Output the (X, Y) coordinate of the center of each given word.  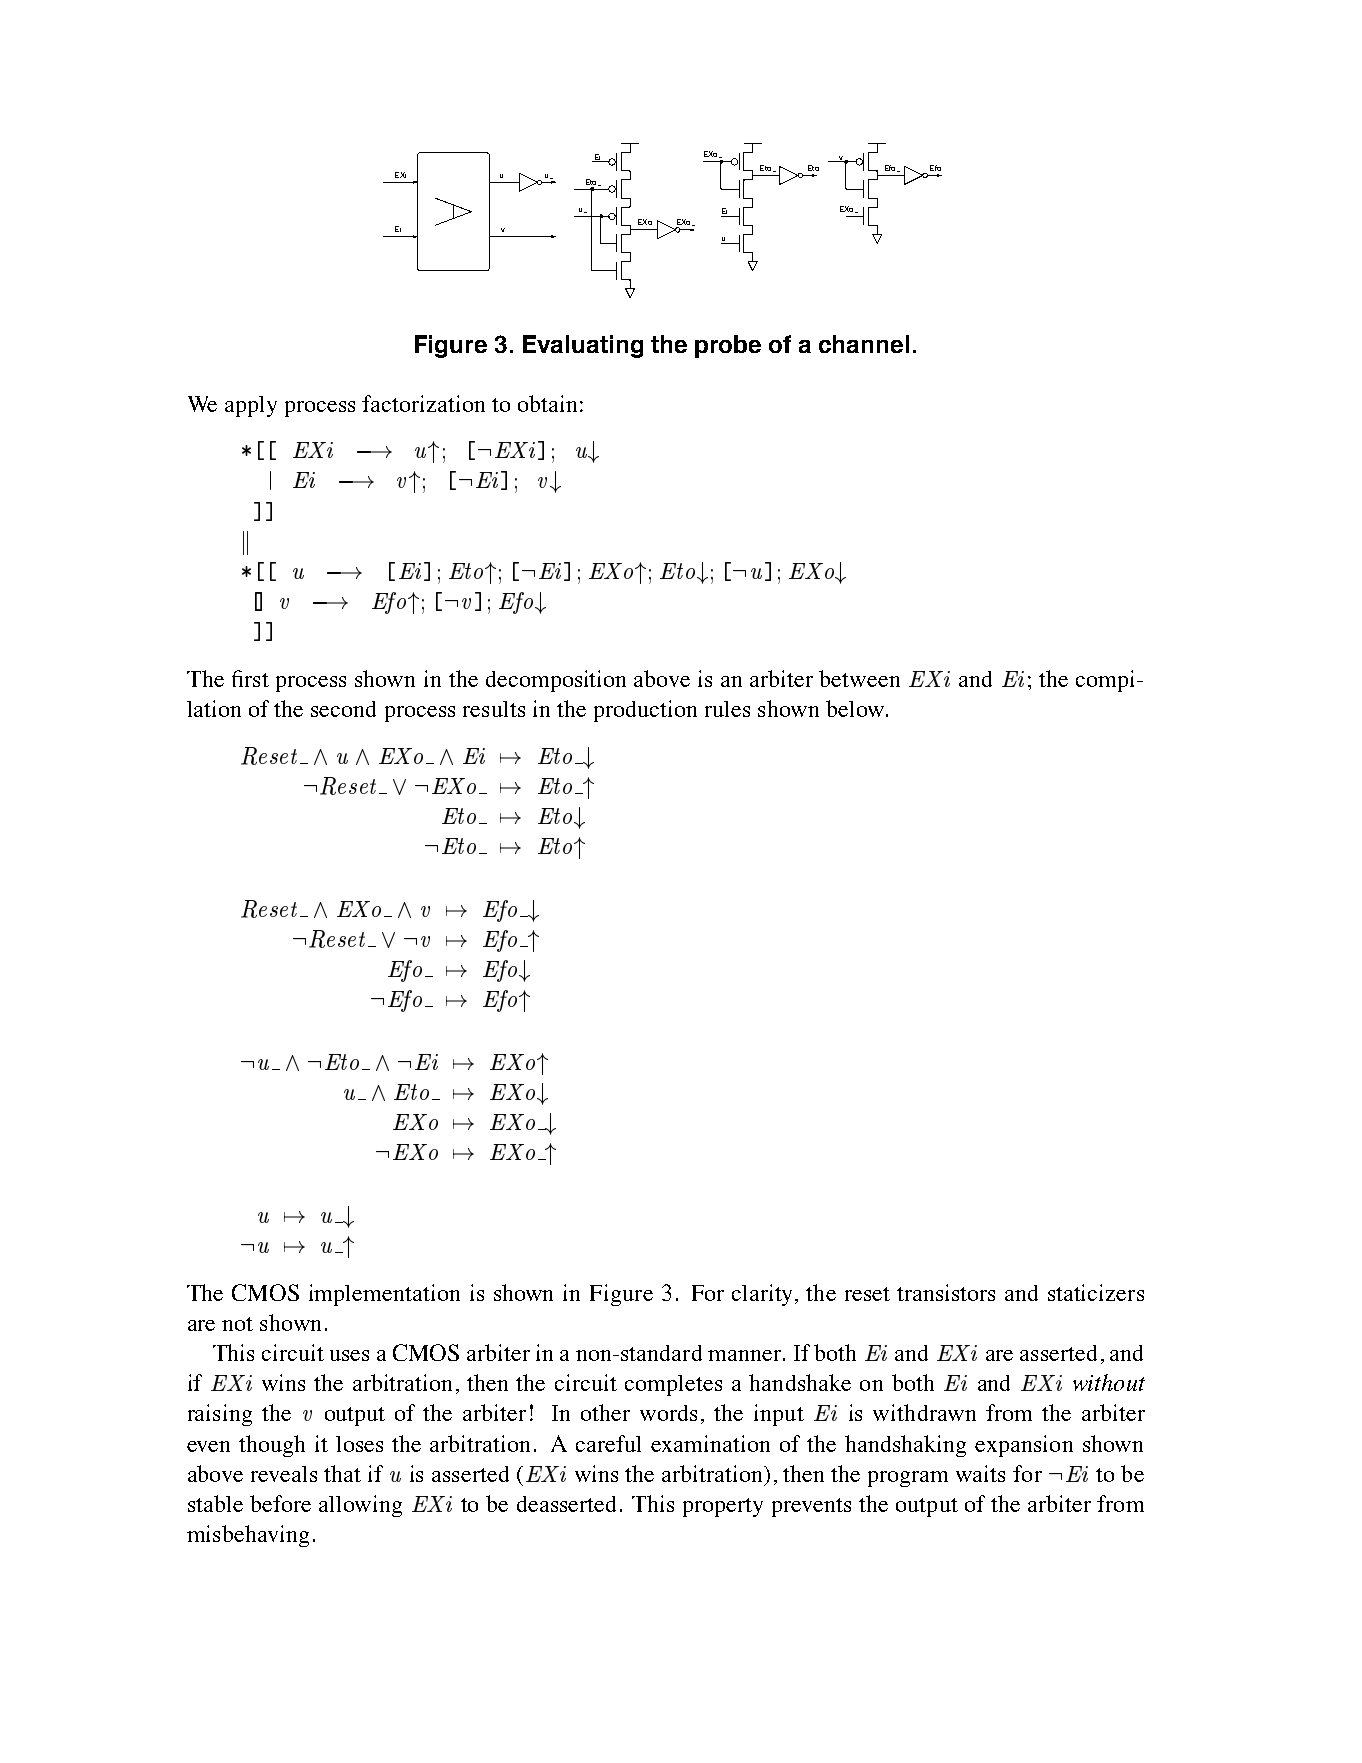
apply (251, 406)
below (855, 708)
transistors (946, 1292)
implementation (384, 1295)
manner (744, 1355)
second (343, 709)
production (645, 711)
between (859, 678)
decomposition (556, 681)
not (237, 1324)
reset (867, 1294)
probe (728, 346)
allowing (360, 1506)
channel (864, 344)
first (250, 678)
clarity (764, 1295)
